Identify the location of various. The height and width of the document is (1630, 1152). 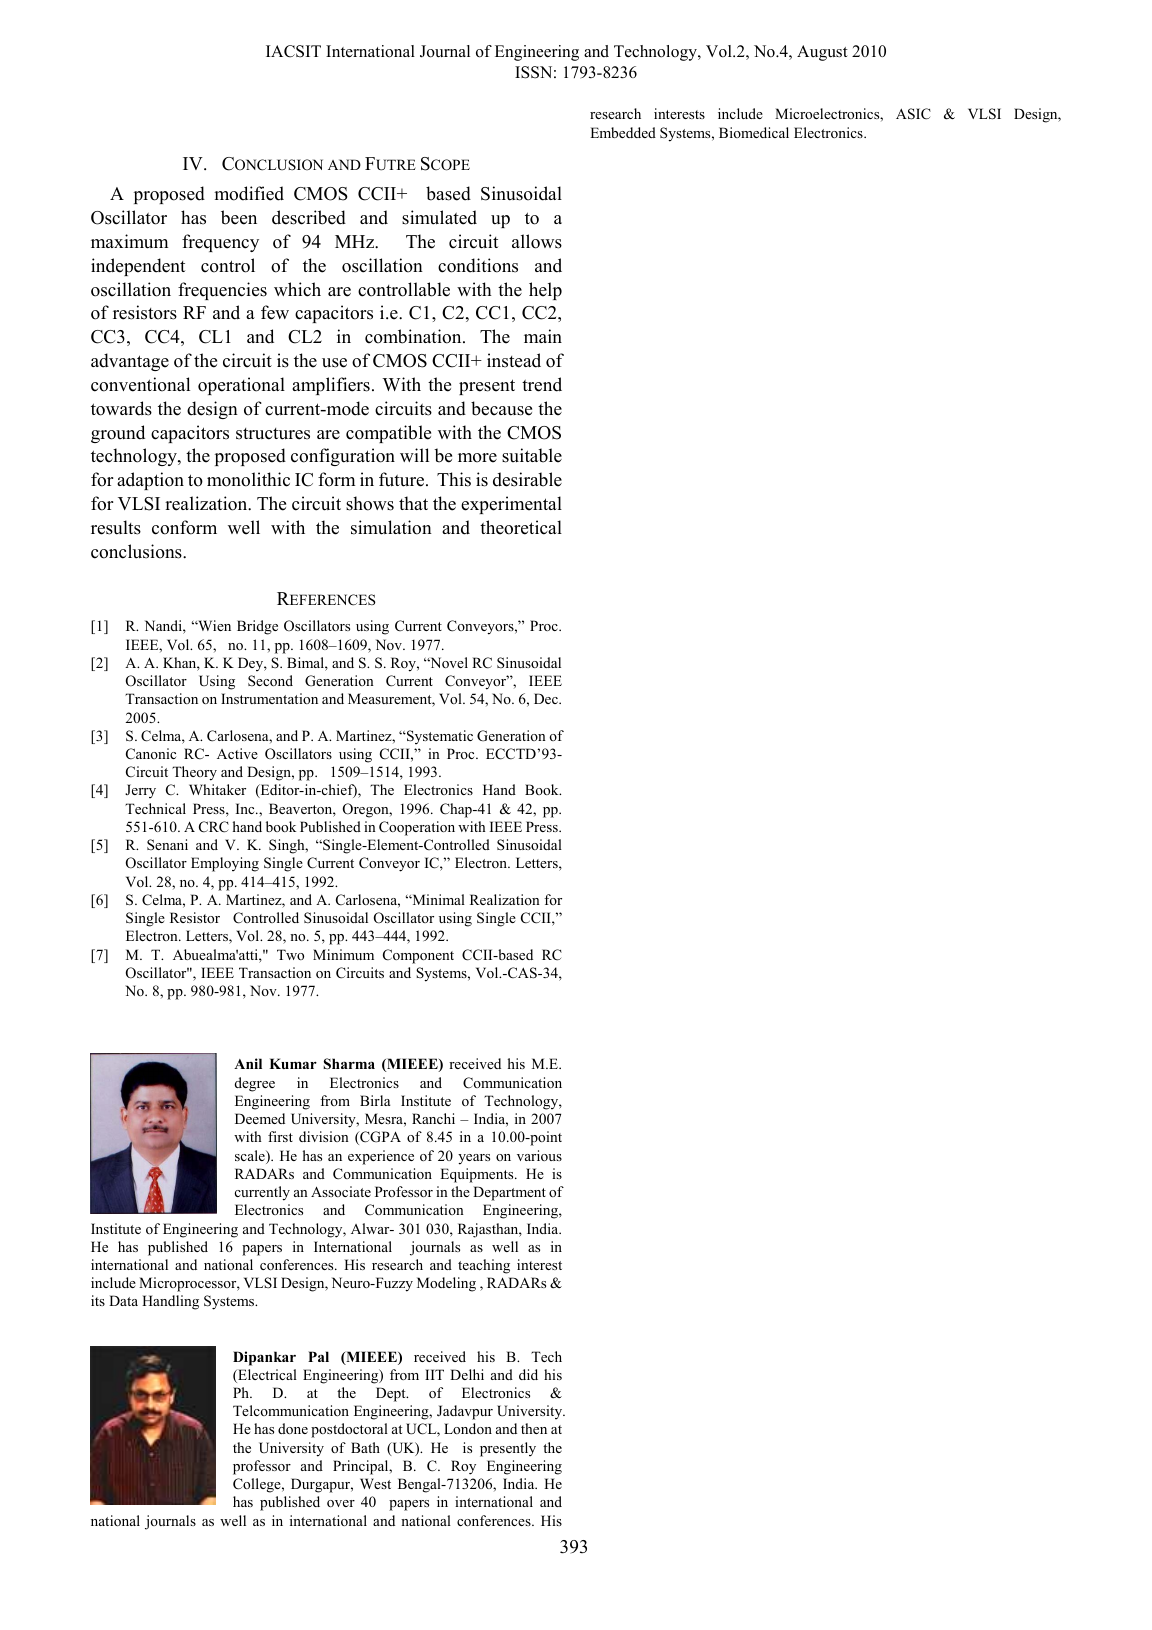
(539, 1155).
